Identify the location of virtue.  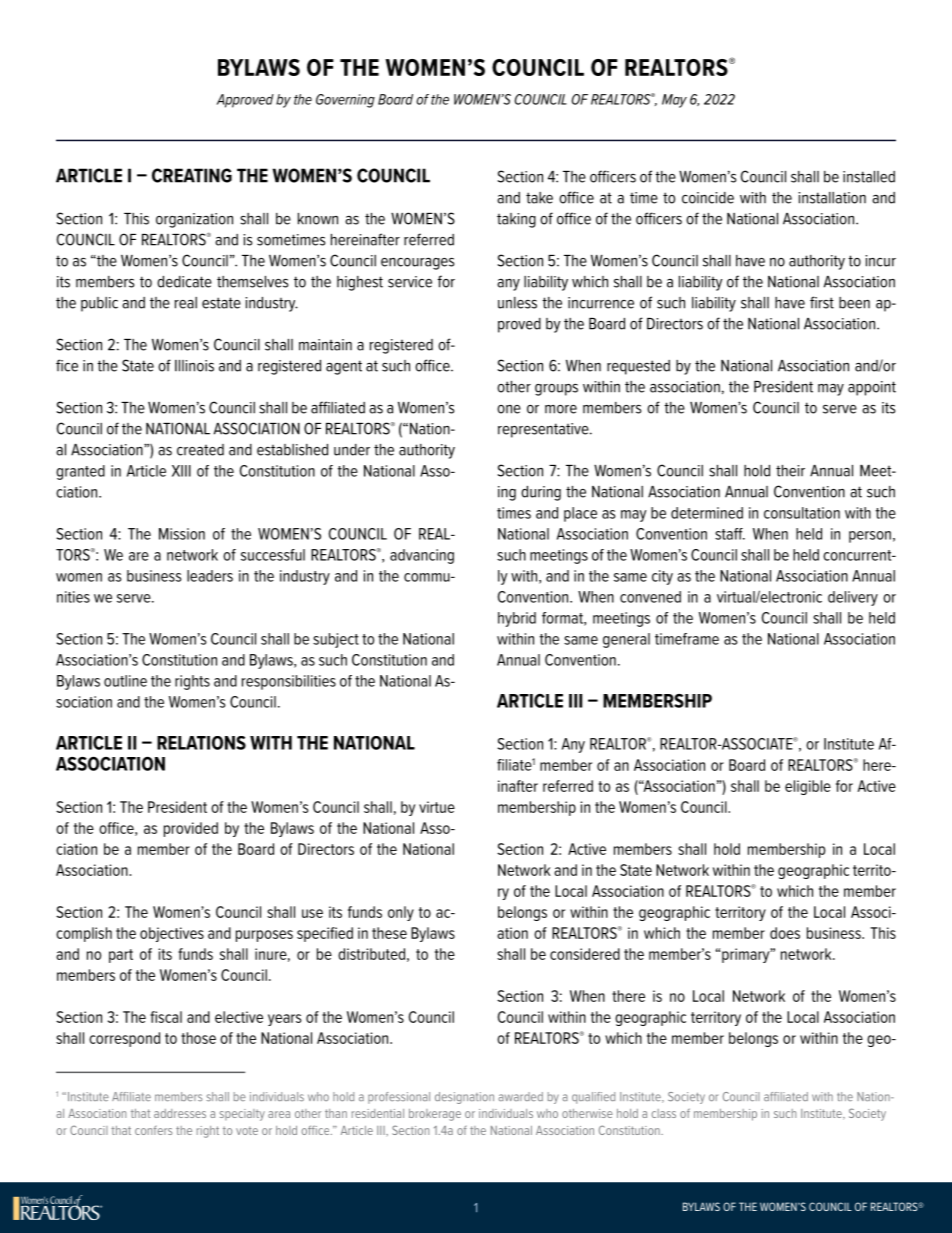
(437, 807).
